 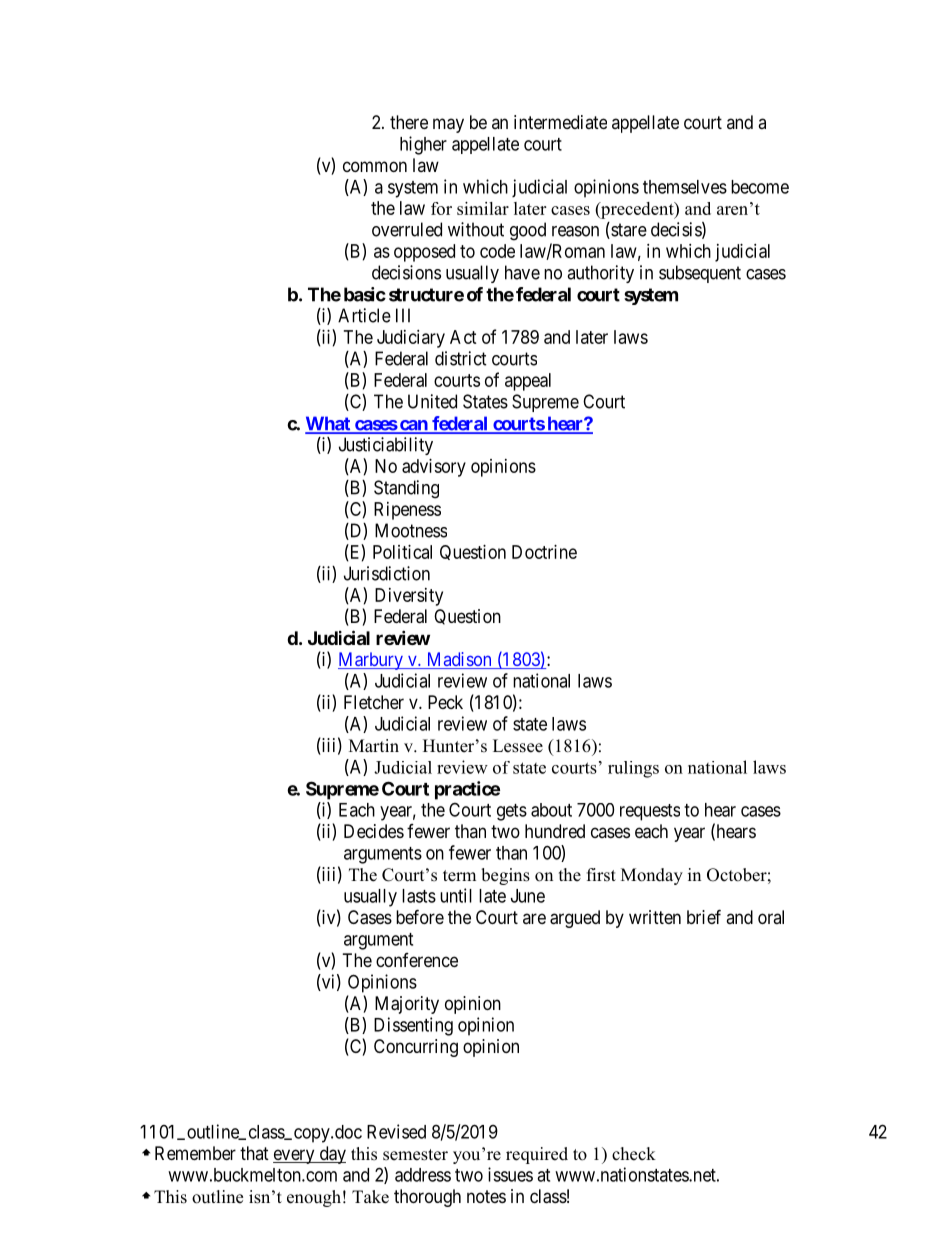 I want to click on that, so click(x=254, y=1153).
